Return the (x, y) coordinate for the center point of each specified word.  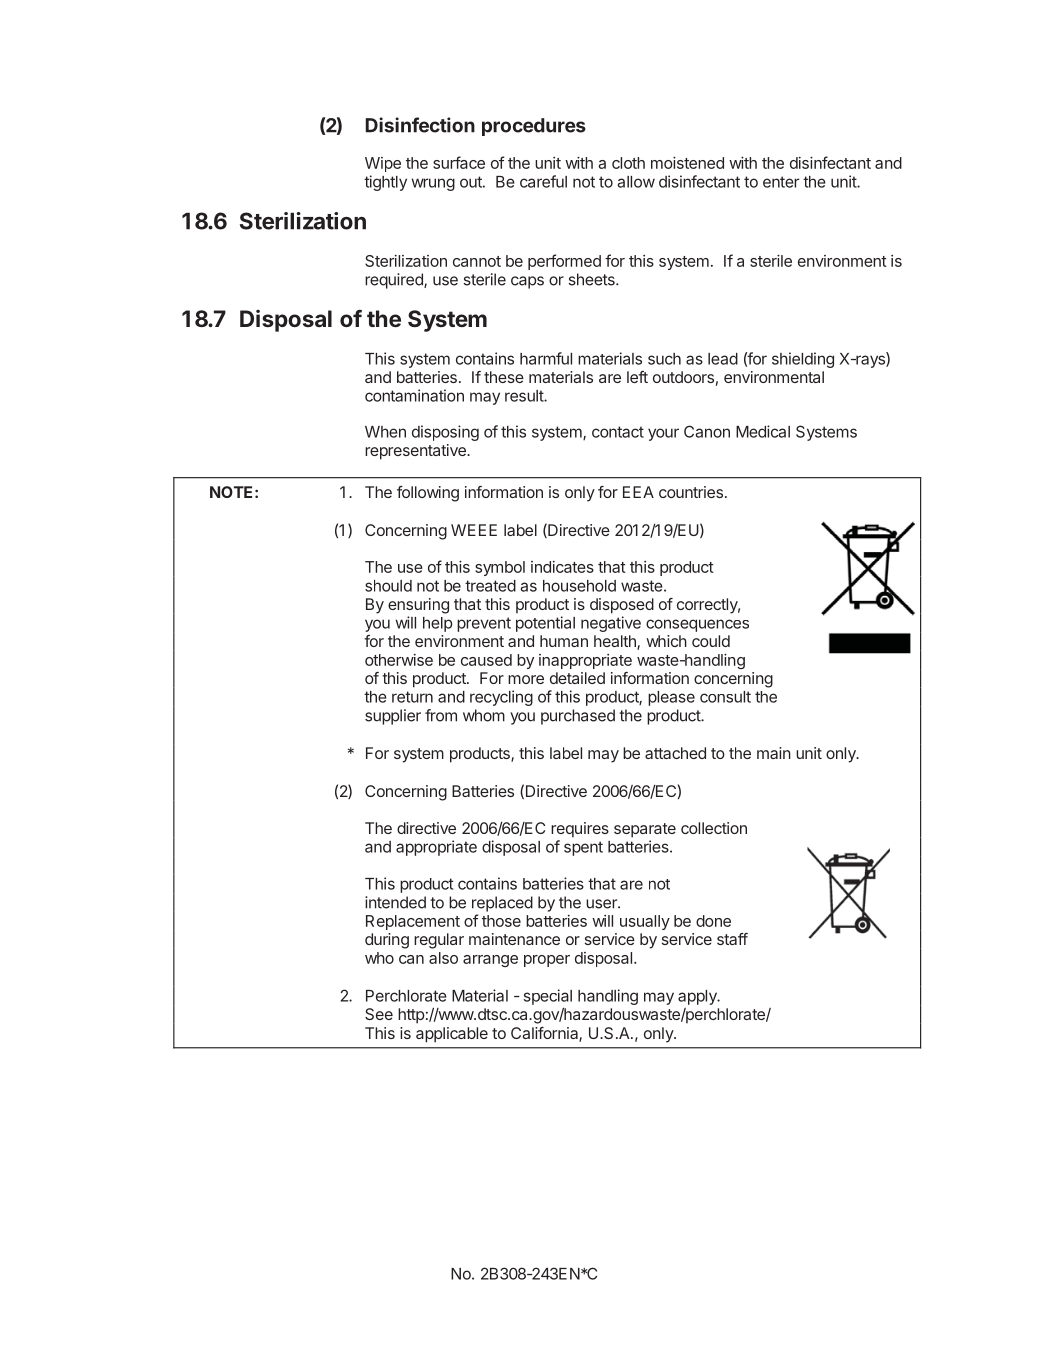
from (441, 715)
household (579, 586)
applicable (452, 1035)
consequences (697, 625)
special (548, 997)
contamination (414, 395)
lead (723, 359)
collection (714, 828)
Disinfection (420, 125)
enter (781, 182)
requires (580, 830)
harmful (546, 358)
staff (732, 939)
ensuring (418, 606)
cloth (628, 163)
